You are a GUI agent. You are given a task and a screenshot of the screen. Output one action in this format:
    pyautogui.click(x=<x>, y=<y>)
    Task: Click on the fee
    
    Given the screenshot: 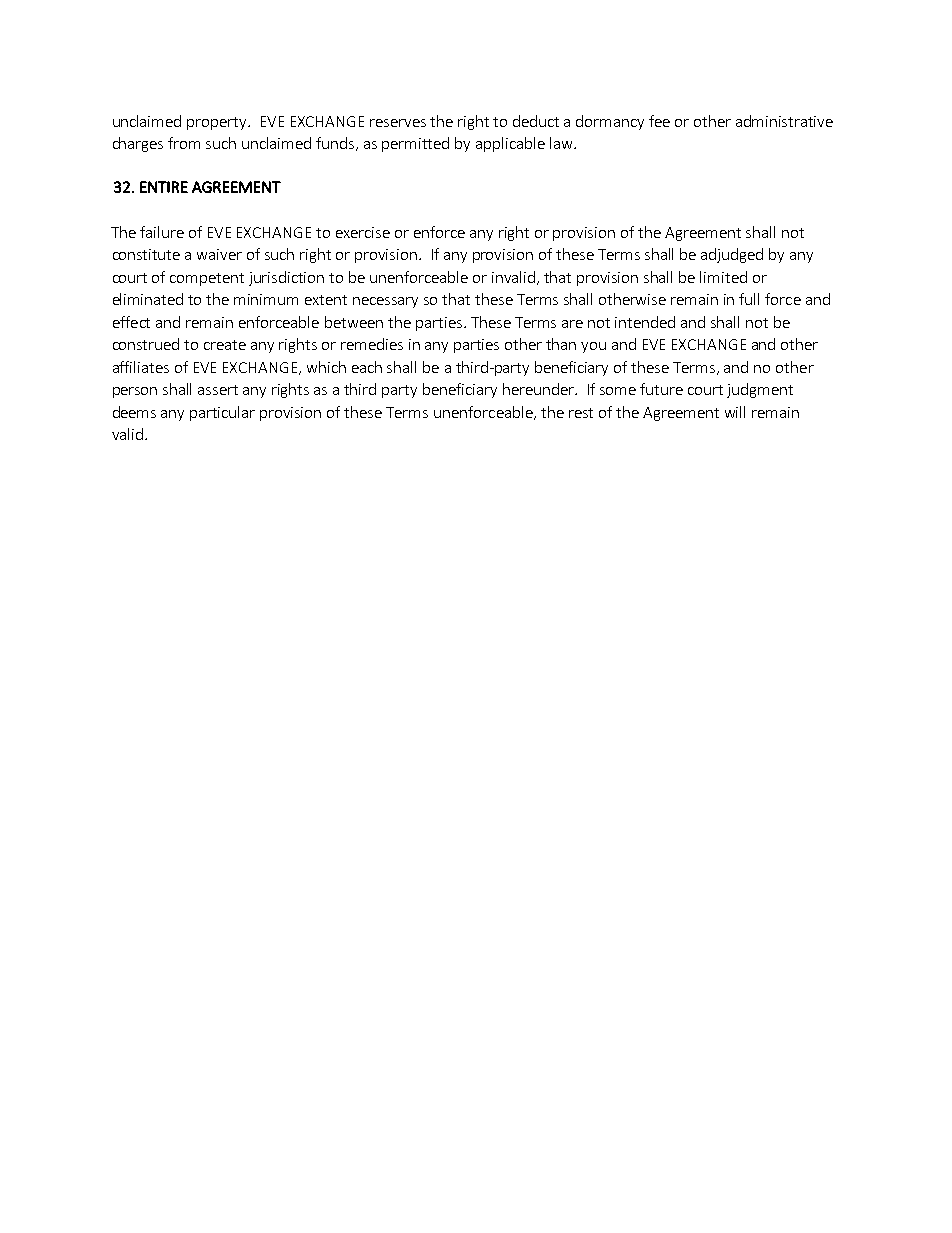 What is the action you would take?
    pyautogui.click(x=659, y=121)
